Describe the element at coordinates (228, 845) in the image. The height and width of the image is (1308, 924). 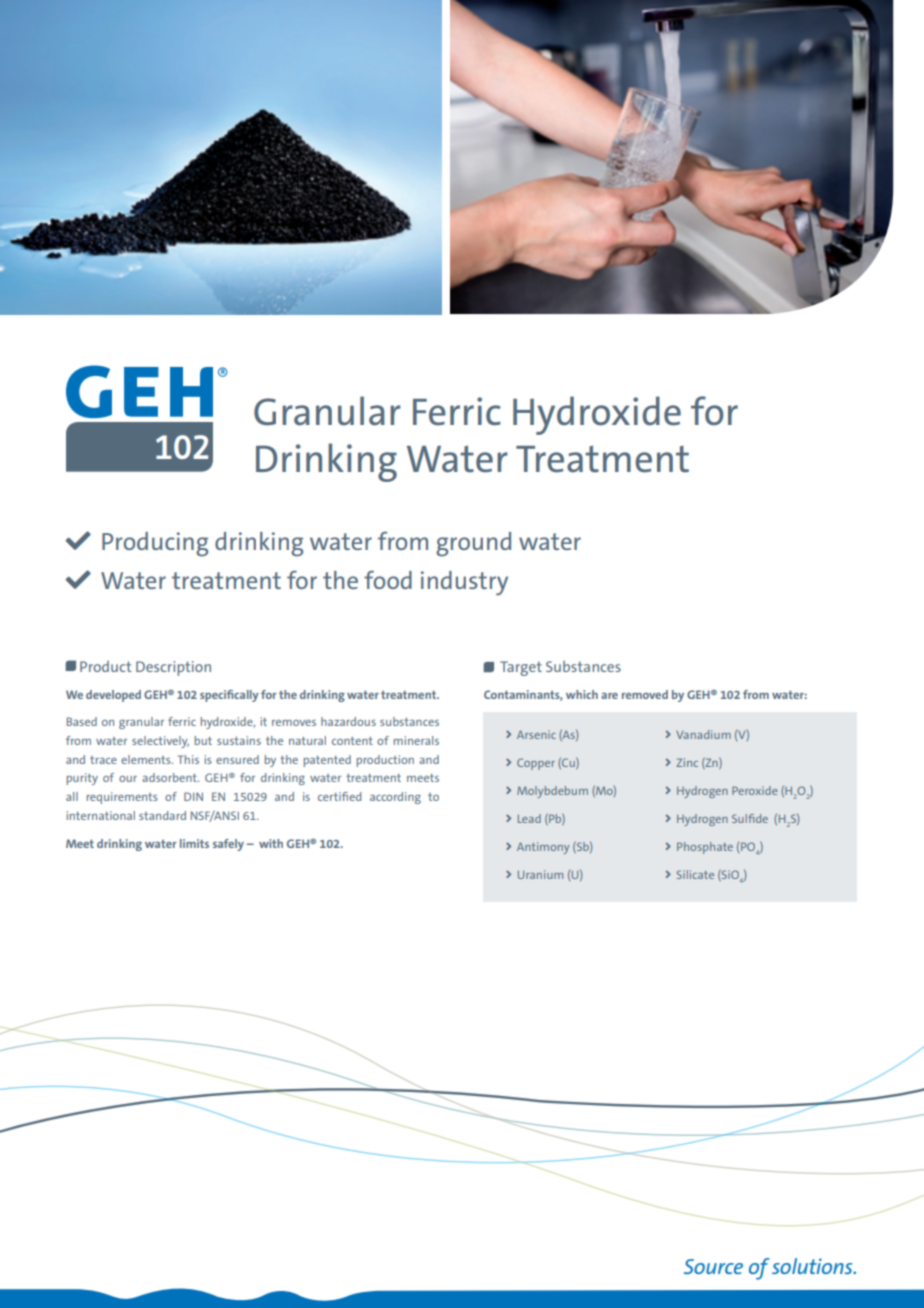
I see `safely` at that location.
